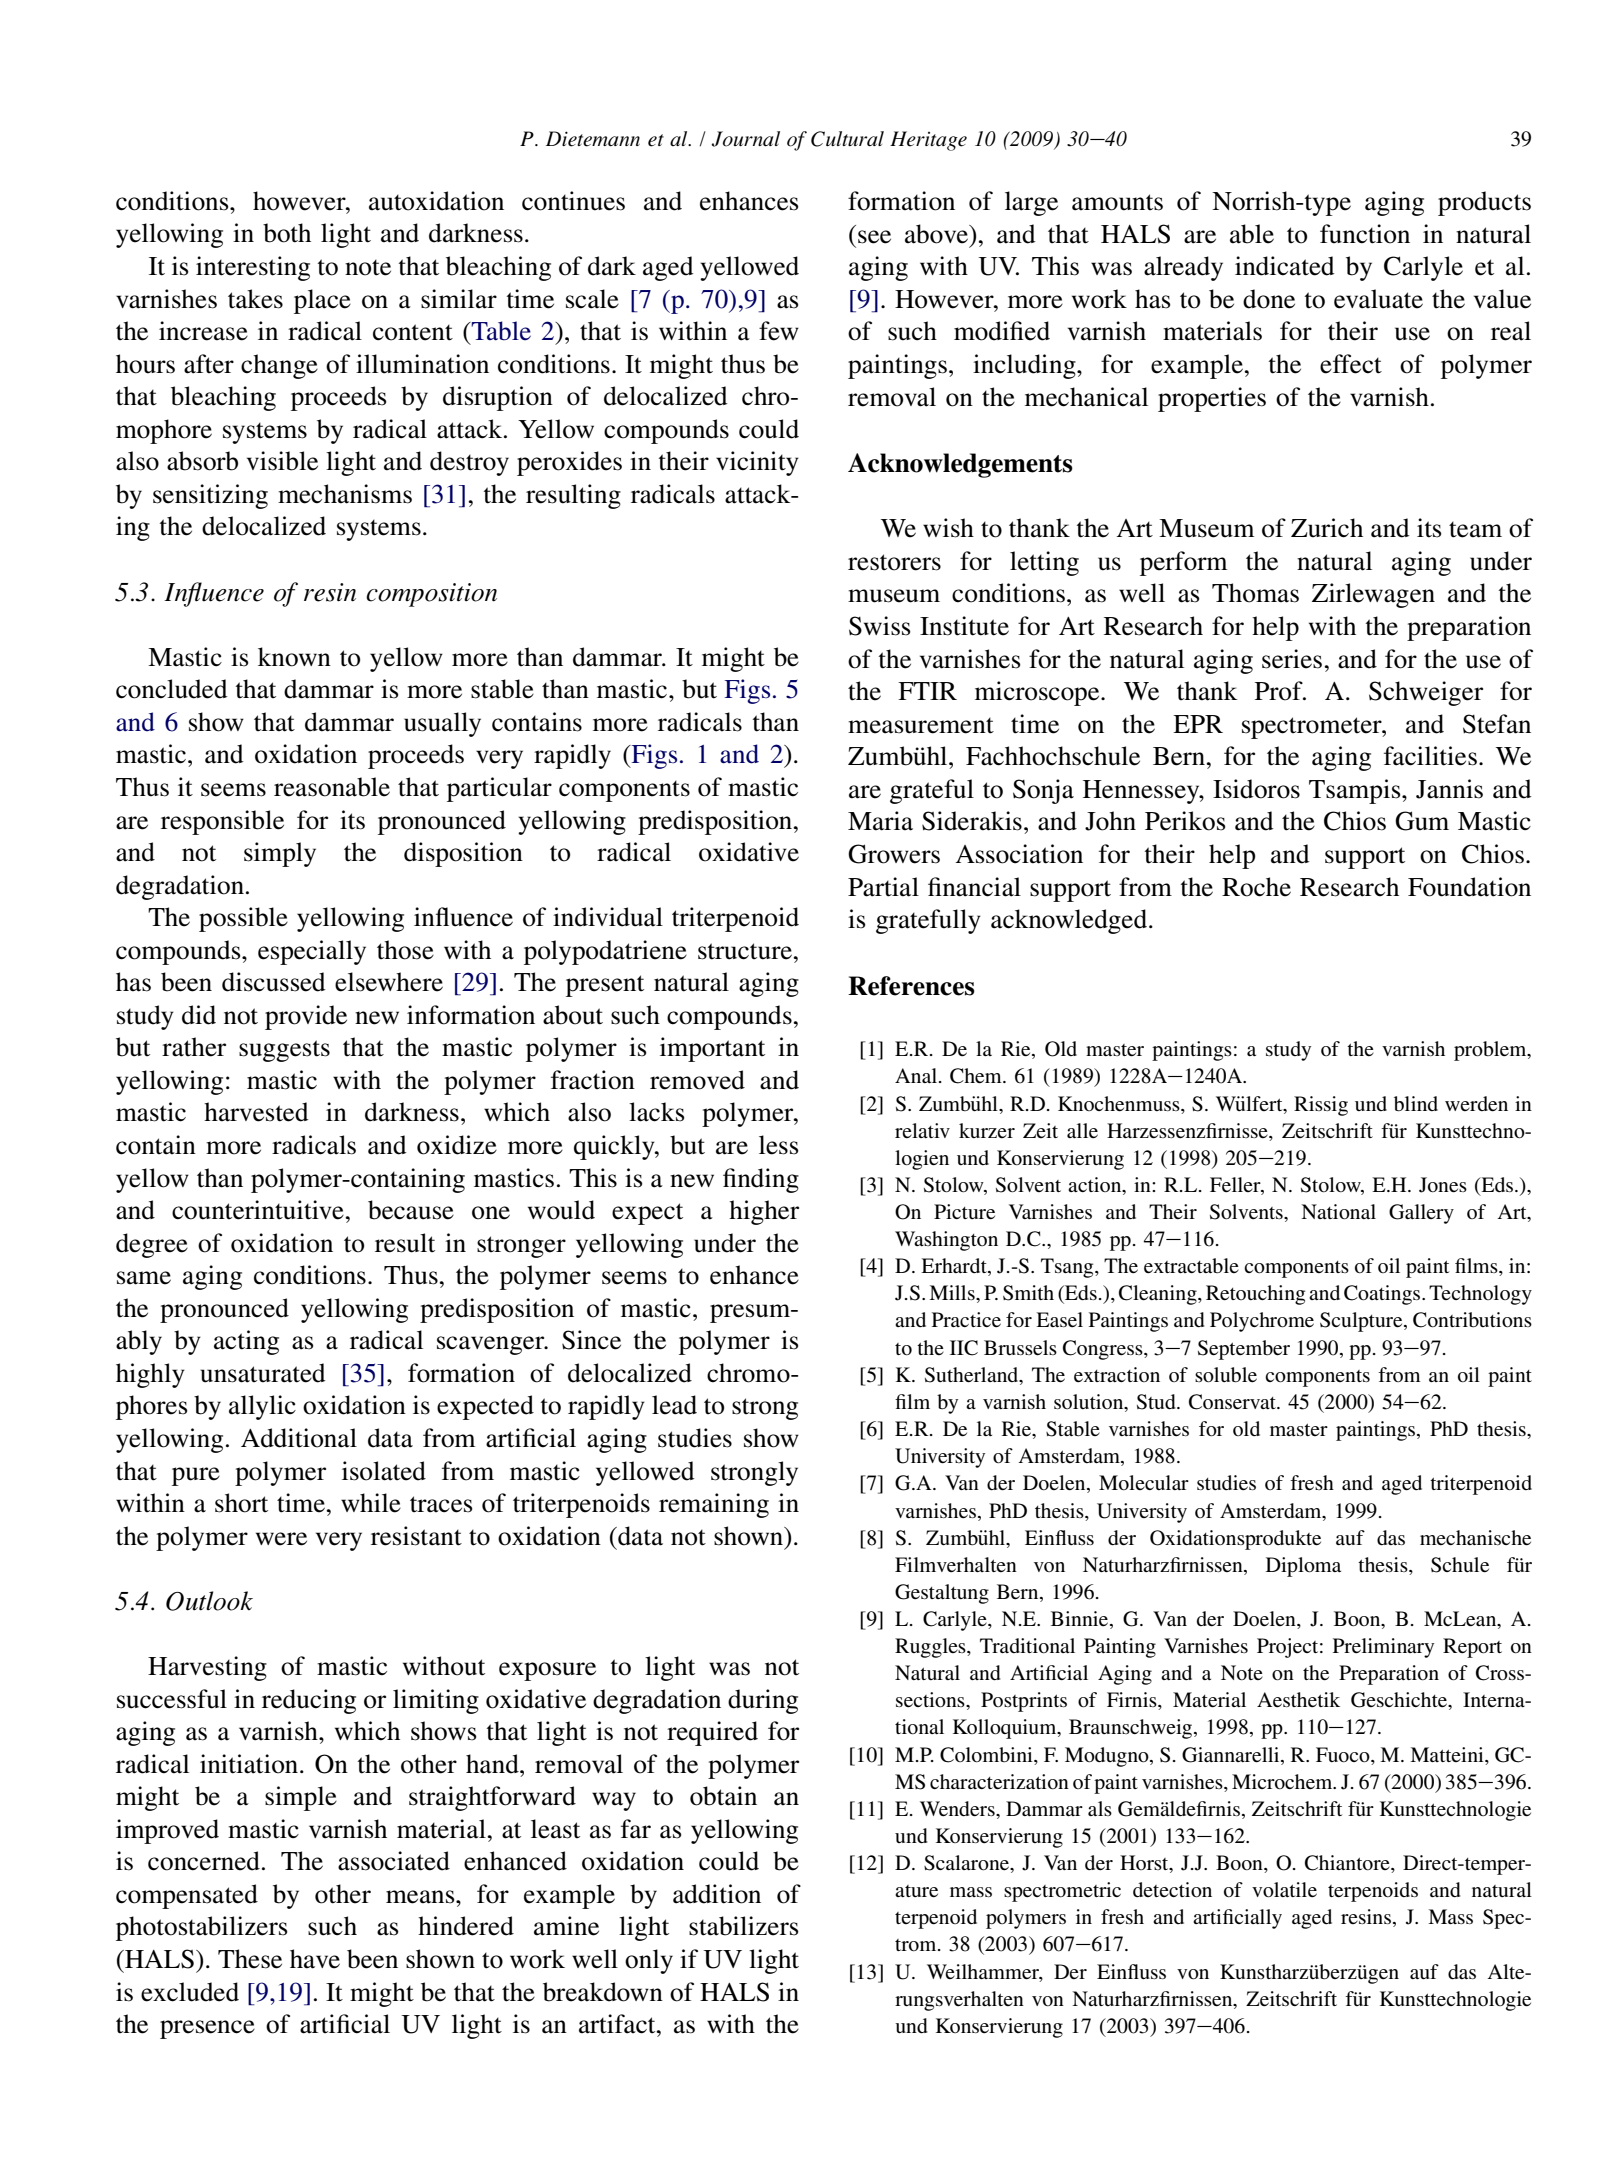  Describe the element at coordinates (1383, 1295) in the screenshot. I see `Coatings` at that location.
